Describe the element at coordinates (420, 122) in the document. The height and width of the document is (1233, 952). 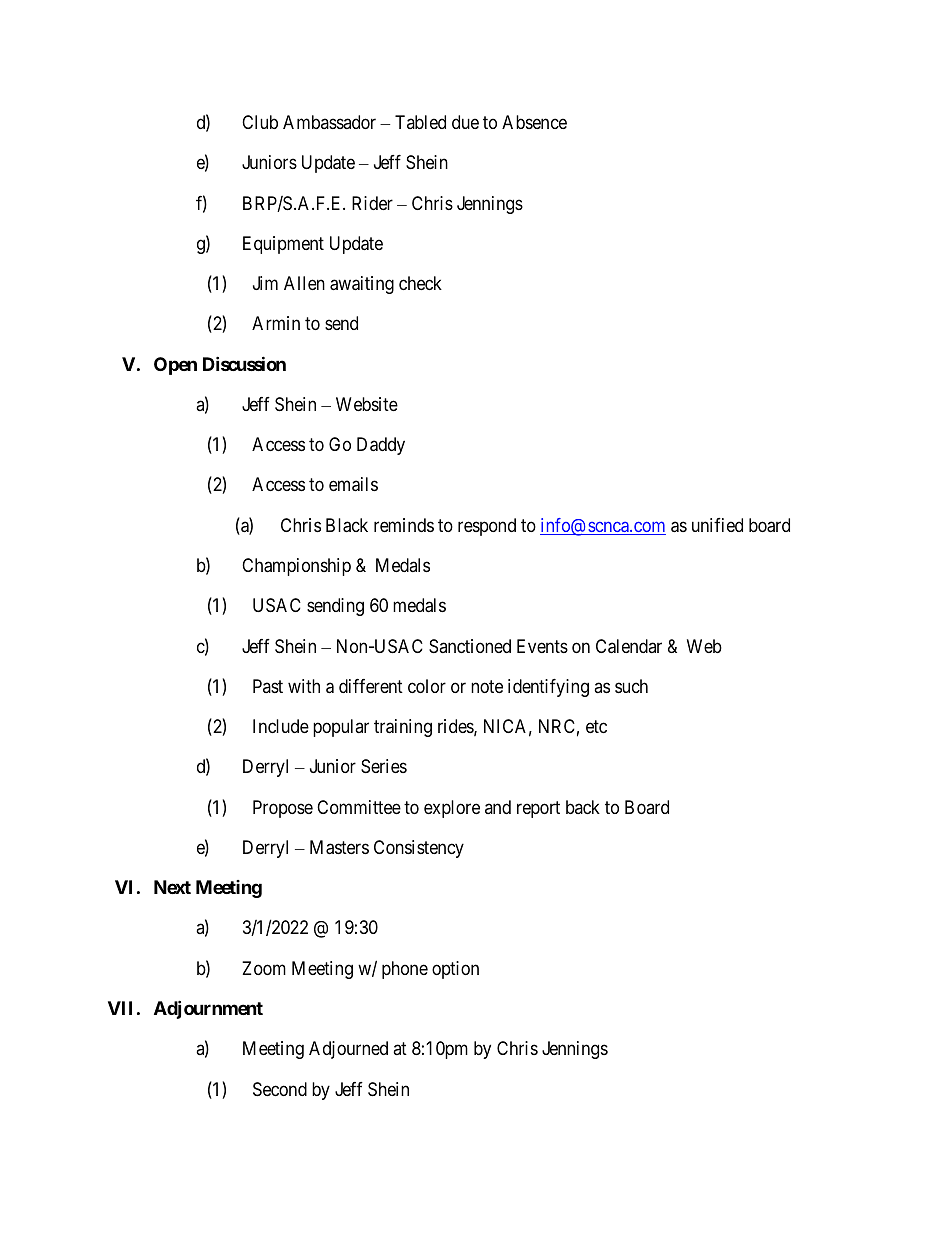
I see `Tabled` at that location.
